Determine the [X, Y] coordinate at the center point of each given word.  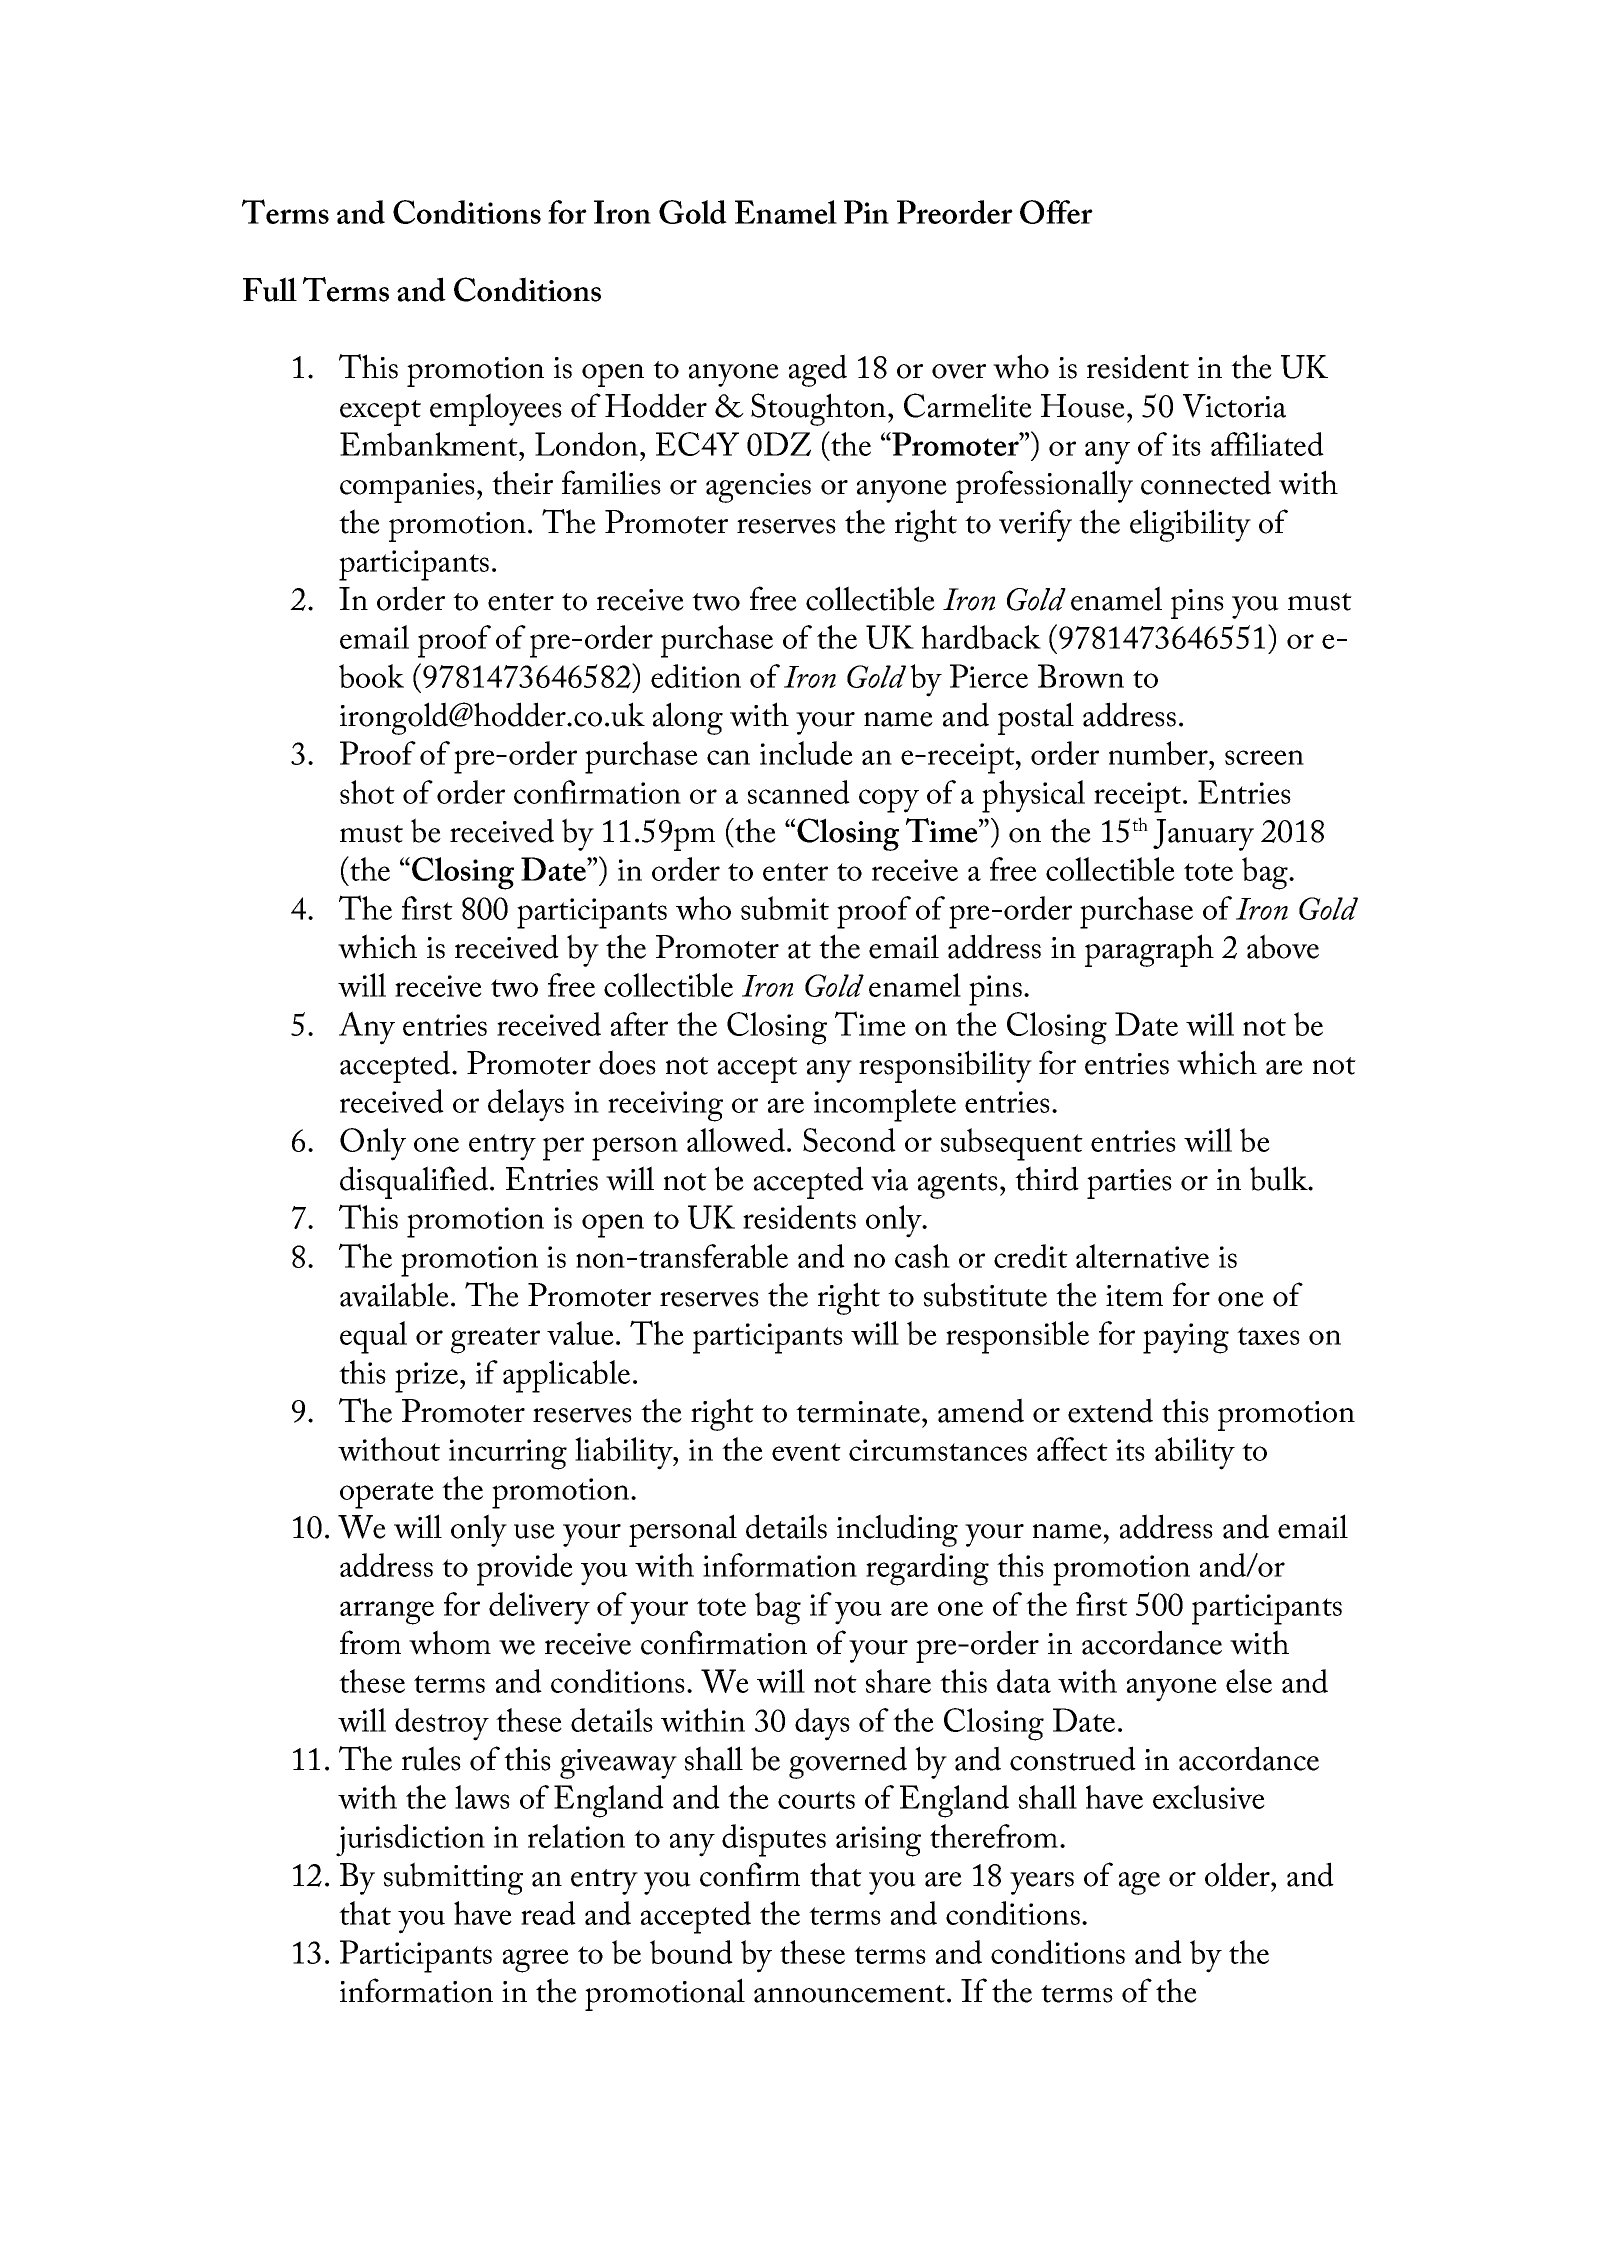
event [806, 1452]
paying [1186, 1338]
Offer [1056, 212]
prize [428, 1377]
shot [367, 792]
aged [818, 370]
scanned [799, 792]
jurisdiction [410, 1840]
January [1203, 835]
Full [270, 289]
